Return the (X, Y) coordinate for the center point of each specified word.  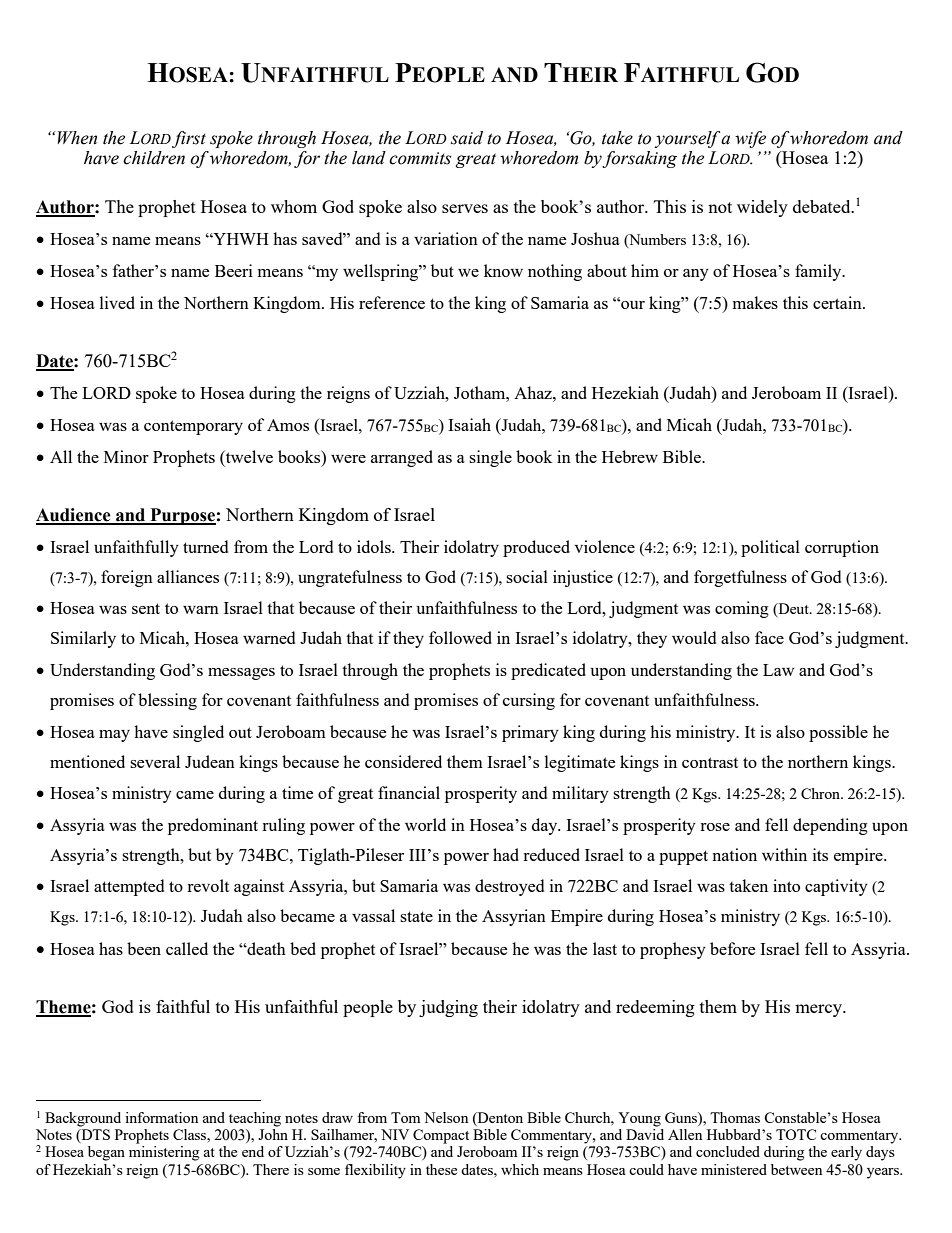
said (467, 138)
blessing (167, 701)
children (154, 158)
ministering (164, 1153)
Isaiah (469, 424)
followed (460, 637)
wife (750, 139)
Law (778, 670)
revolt (208, 885)
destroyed (509, 887)
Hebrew (630, 456)
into (786, 885)
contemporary (193, 427)
